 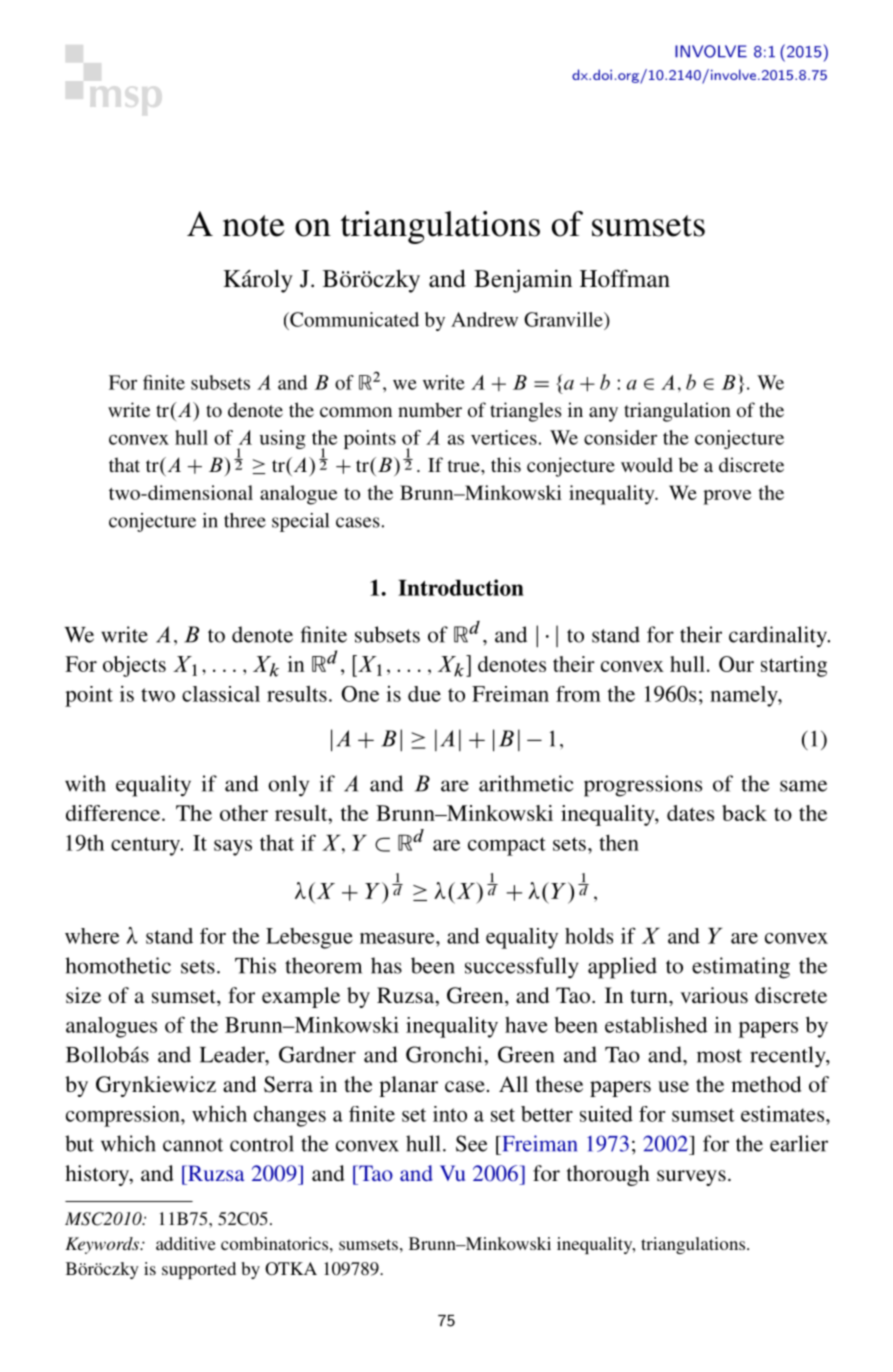 I want to click on Introduction, so click(x=461, y=587).
